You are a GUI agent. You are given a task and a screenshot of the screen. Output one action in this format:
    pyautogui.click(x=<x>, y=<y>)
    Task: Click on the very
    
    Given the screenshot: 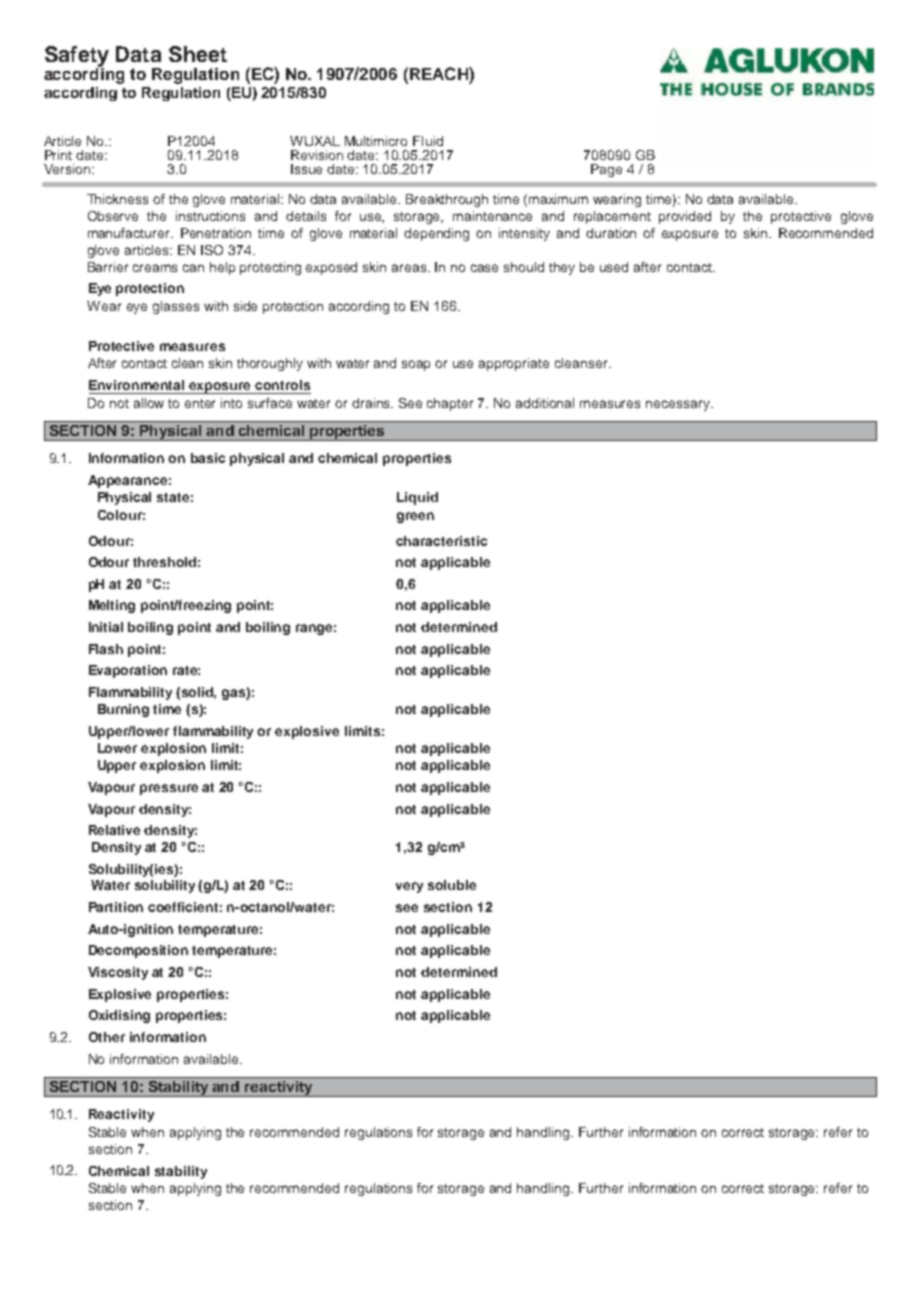 What is the action you would take?
    pyautogui.click(x=409, y=887)
